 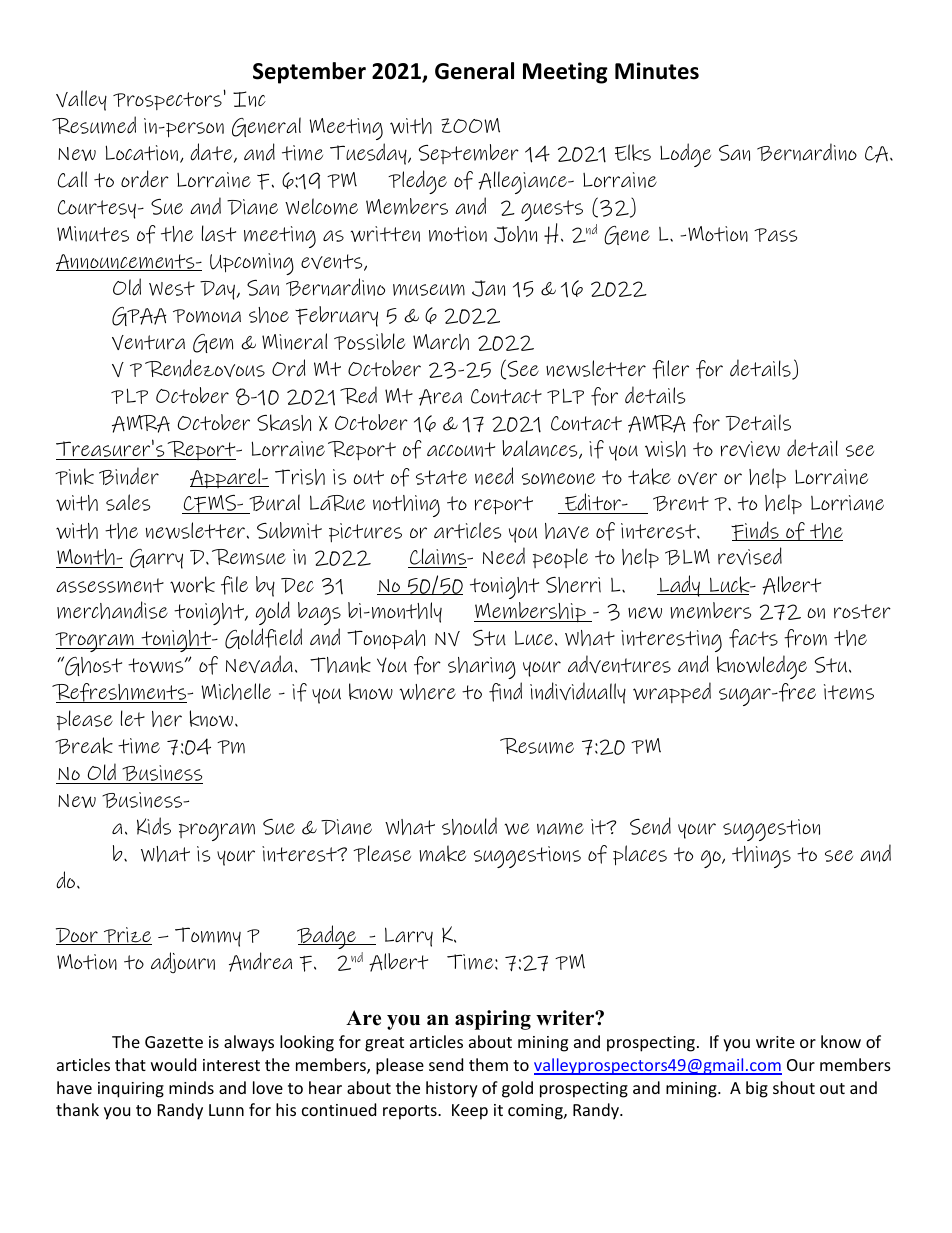 What do you see at coordinates (142, 153) in the page?
I see `Location` at bounding box center [142, 153].
